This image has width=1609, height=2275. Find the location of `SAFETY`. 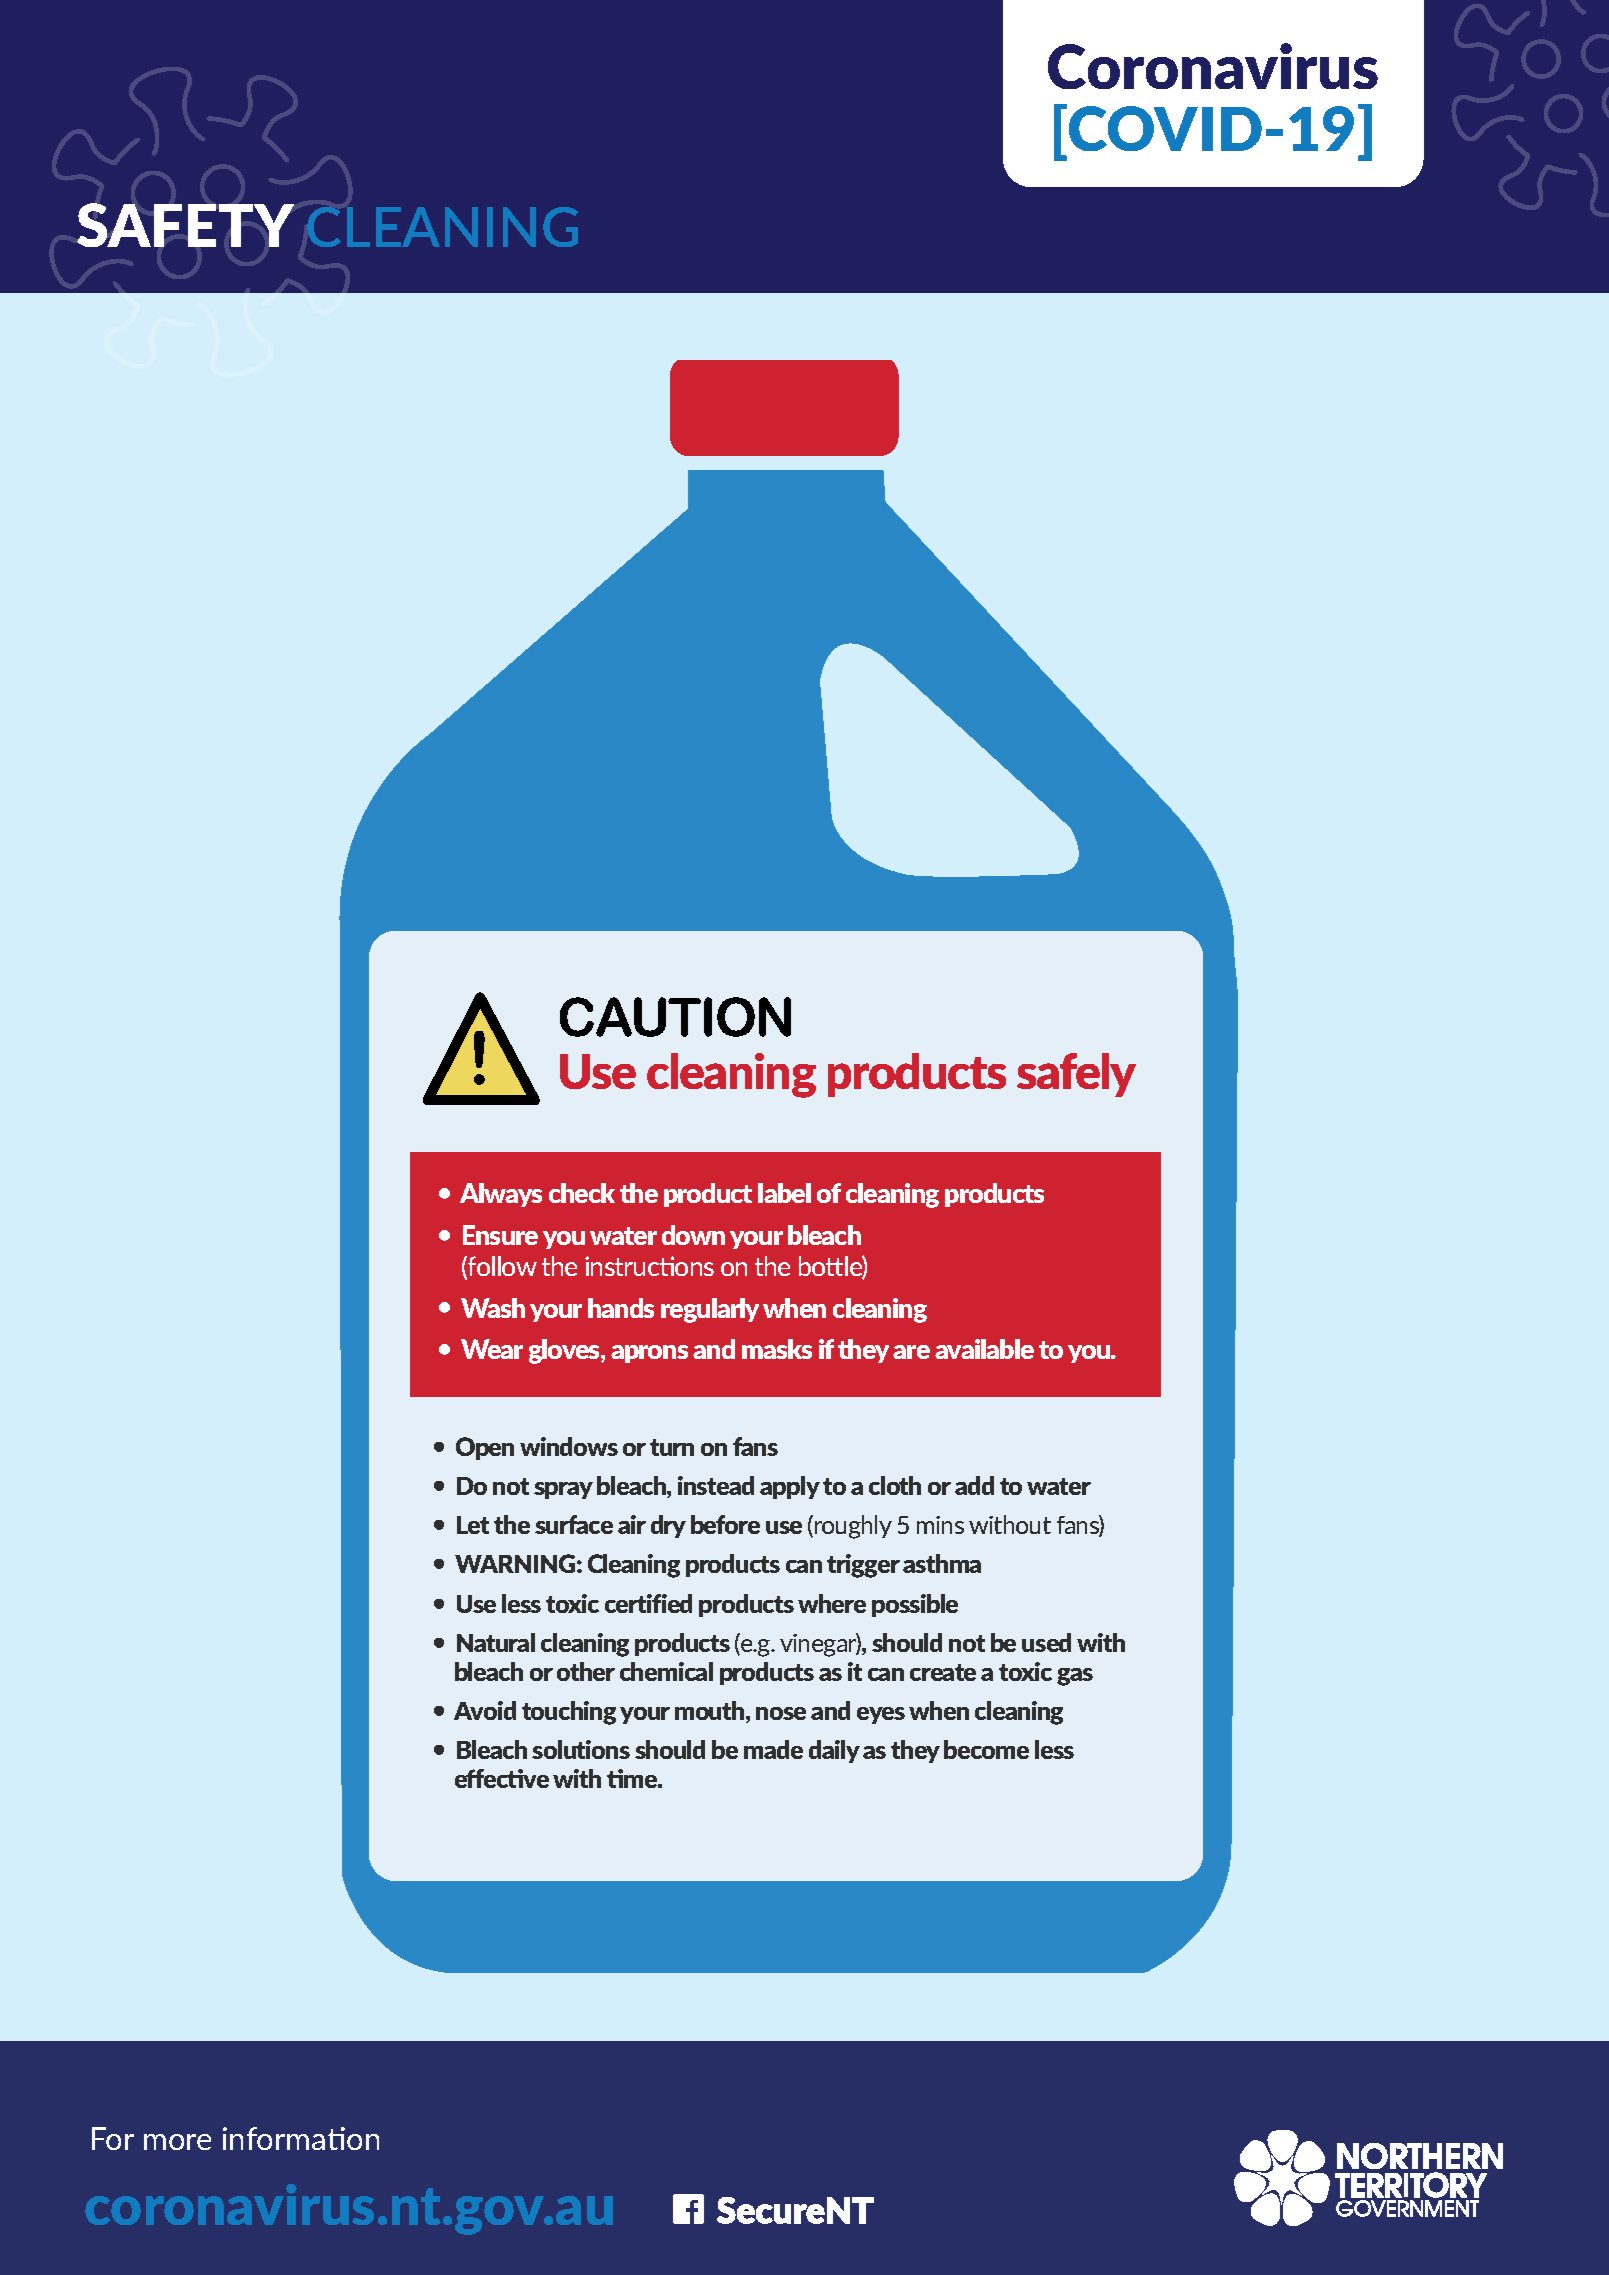

SAFETY is located at coordinates (185, 225).
